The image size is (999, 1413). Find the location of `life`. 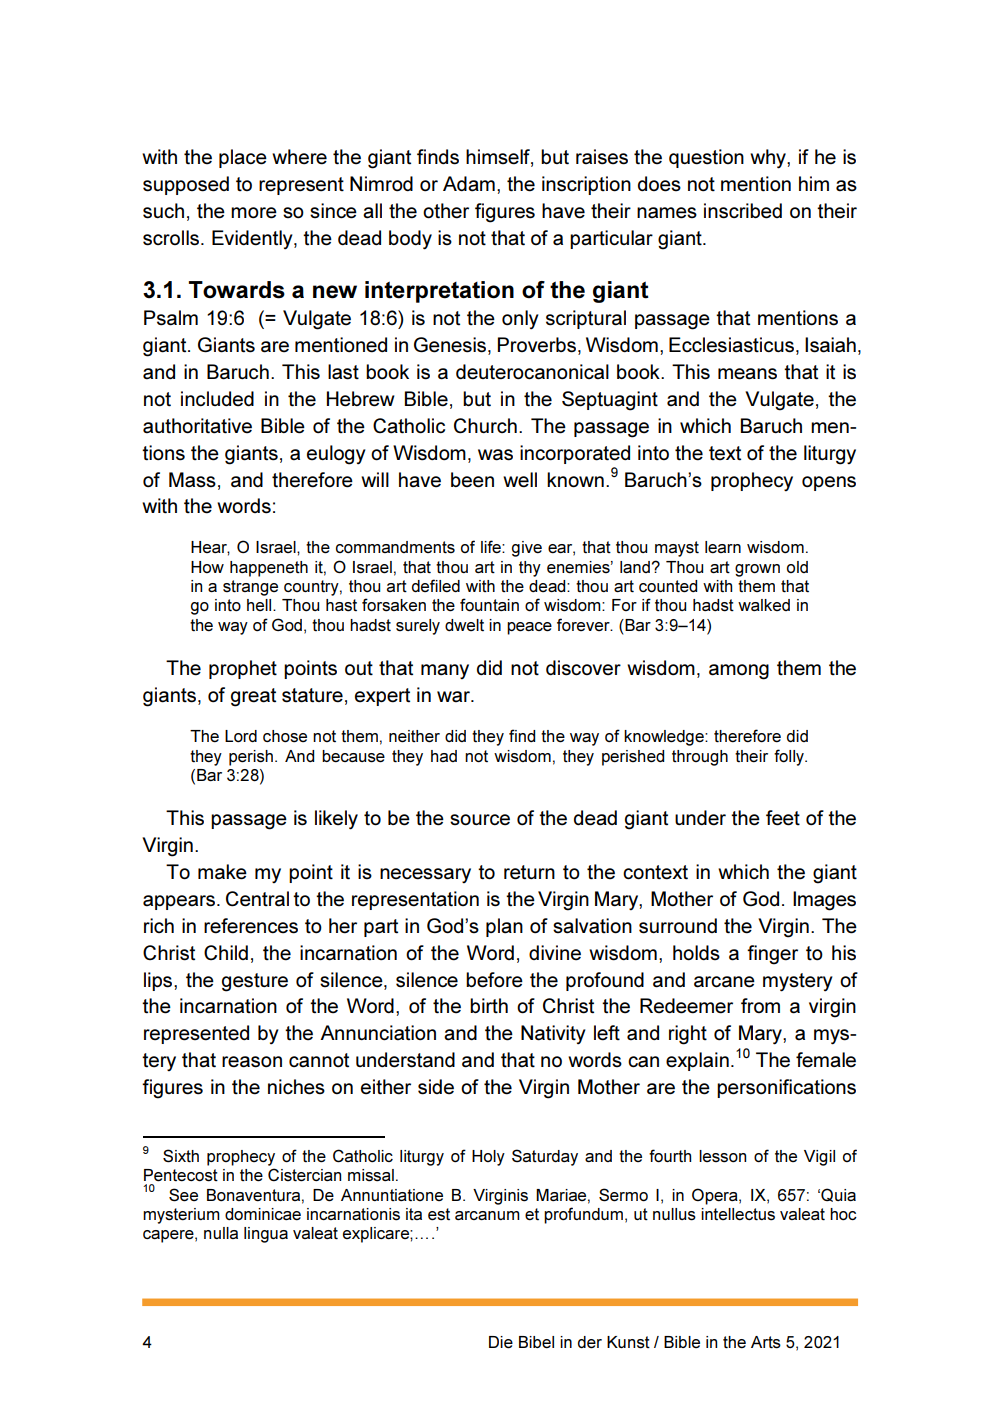

life is located at coordinates (492, 547).
